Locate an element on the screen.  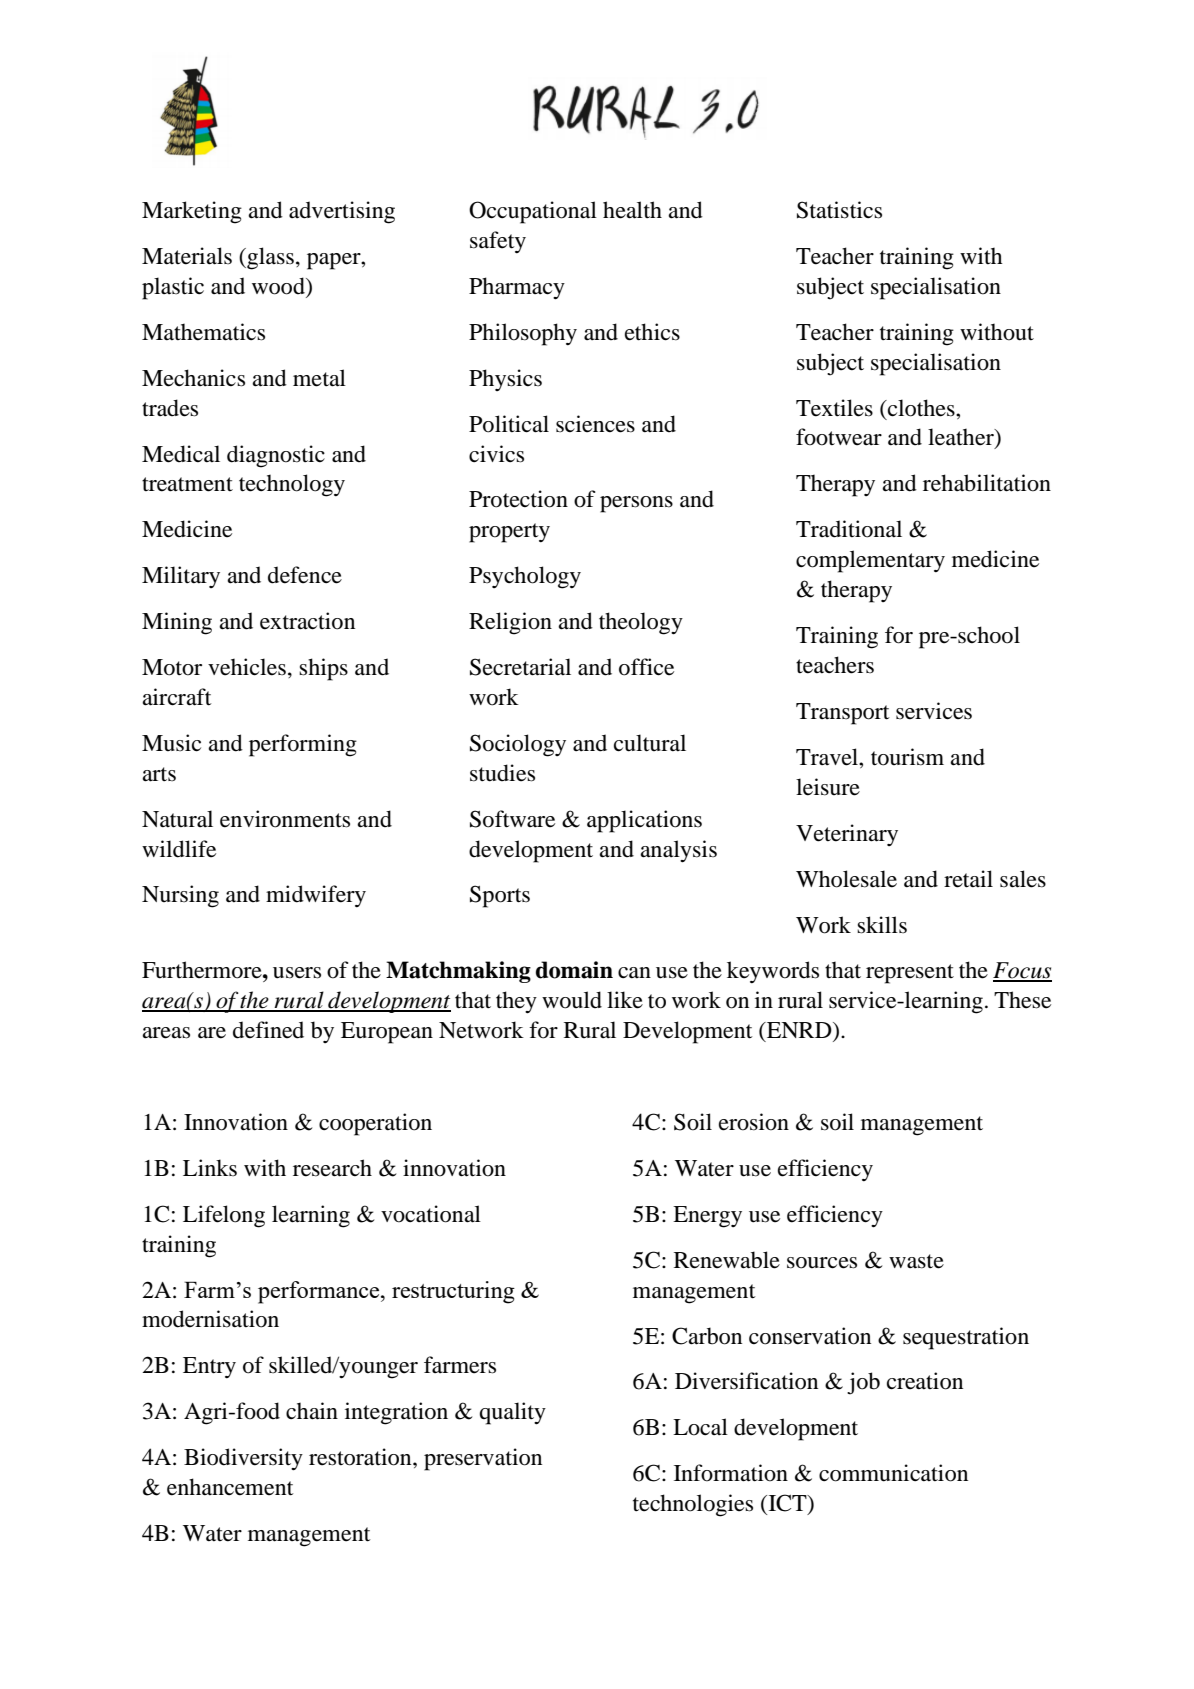
communication is located at coordinates (893, 1473).
